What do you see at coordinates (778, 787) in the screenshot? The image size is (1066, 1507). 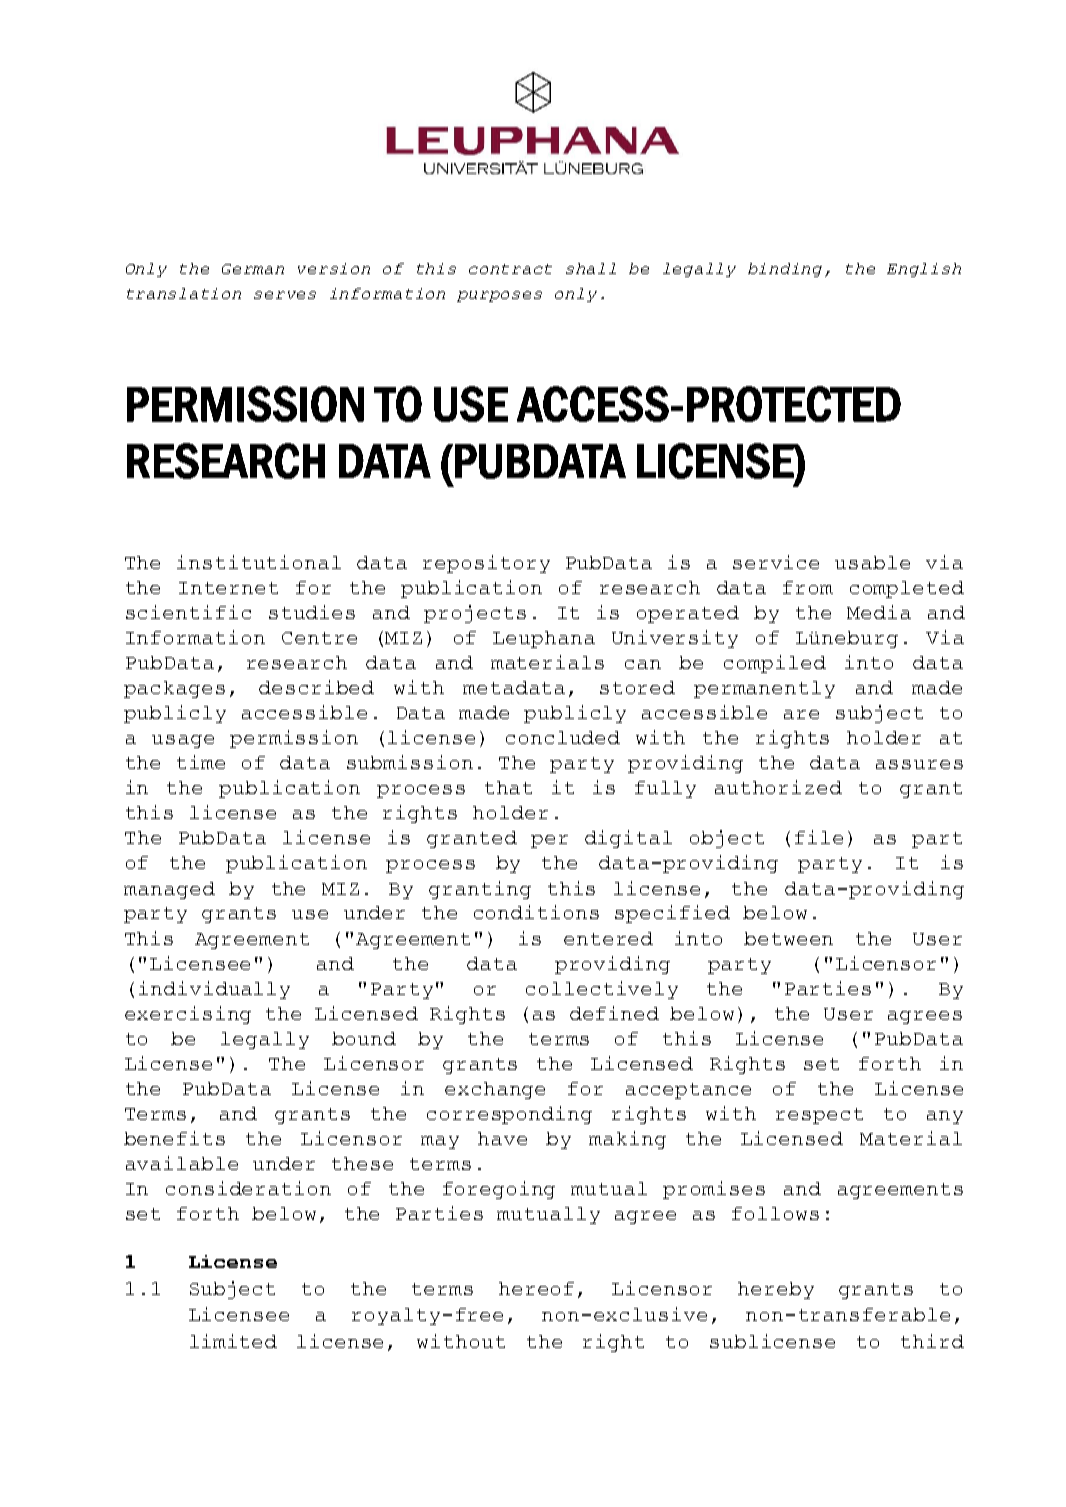 I see `authorized` at bounding box center [778, 787].
